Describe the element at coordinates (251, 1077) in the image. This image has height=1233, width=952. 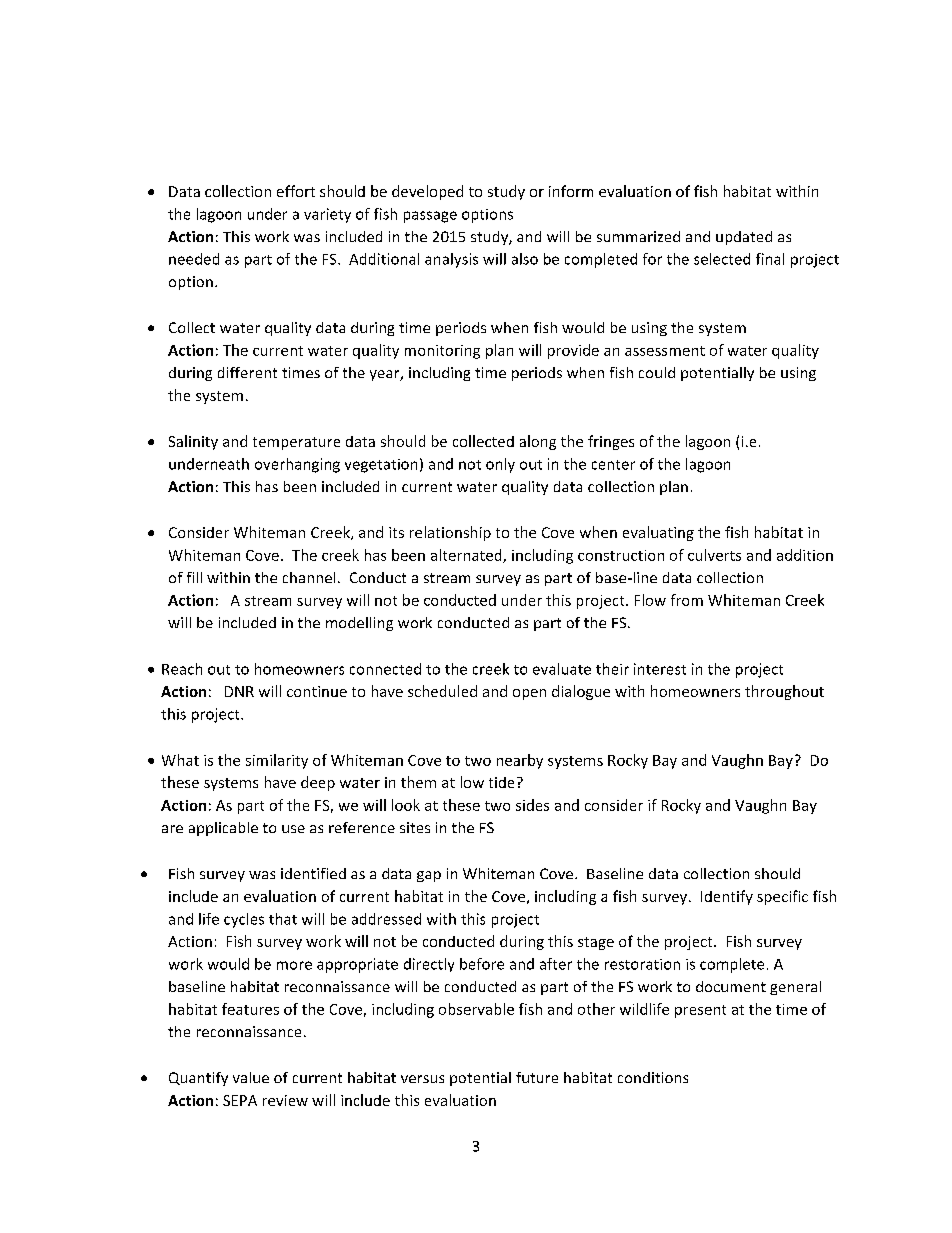
I see `value` at that location.
